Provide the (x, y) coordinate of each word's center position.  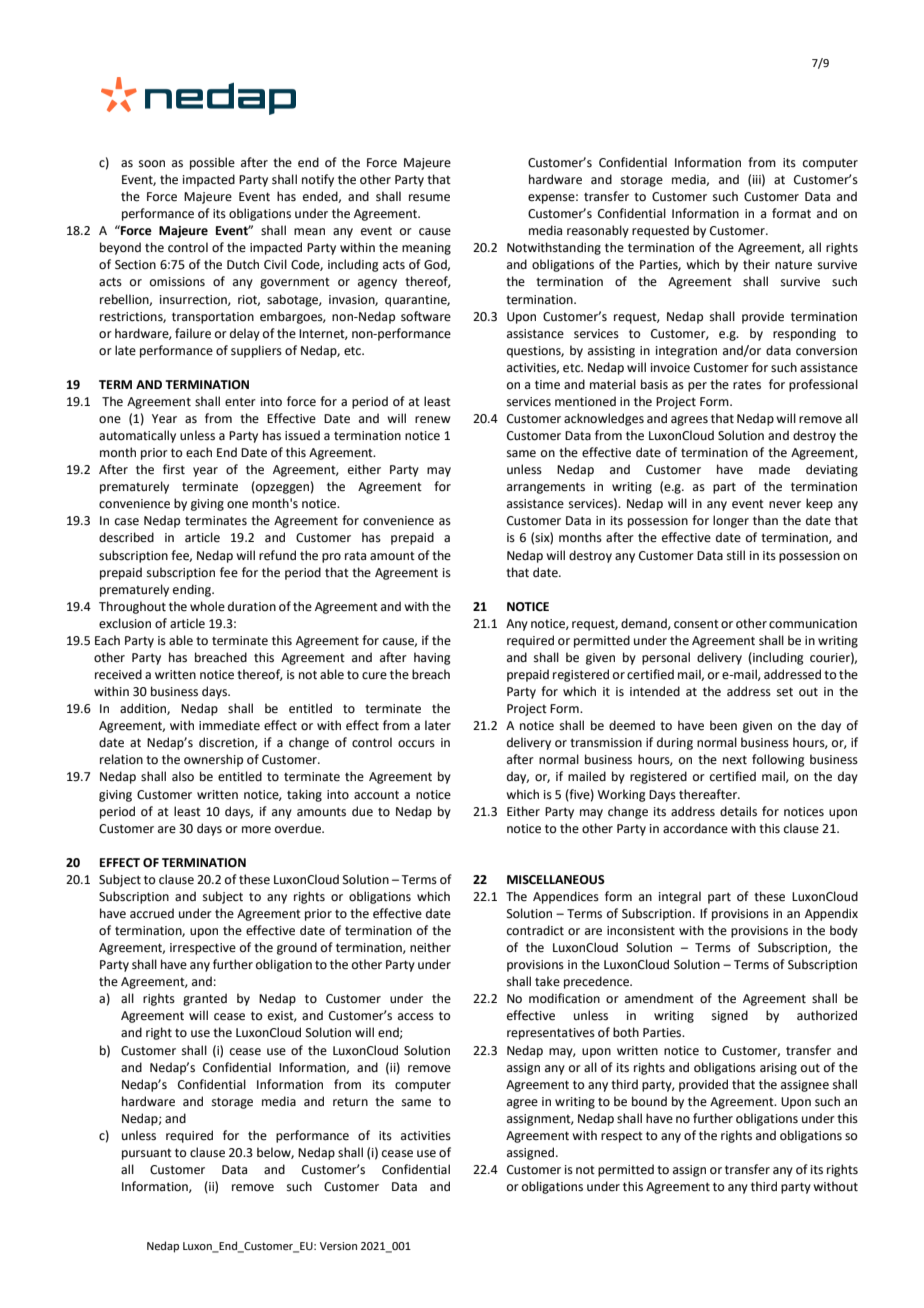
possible (212, 163)
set (785, 692)
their (756, 264)
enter (240, 402)
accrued (152, 913)
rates (747, 385)
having (432, 658)
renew (432, 420)
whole (207, 606)
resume (429, 198)
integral (680, 897)
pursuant (147, 1154)
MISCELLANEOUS (556, 880)
